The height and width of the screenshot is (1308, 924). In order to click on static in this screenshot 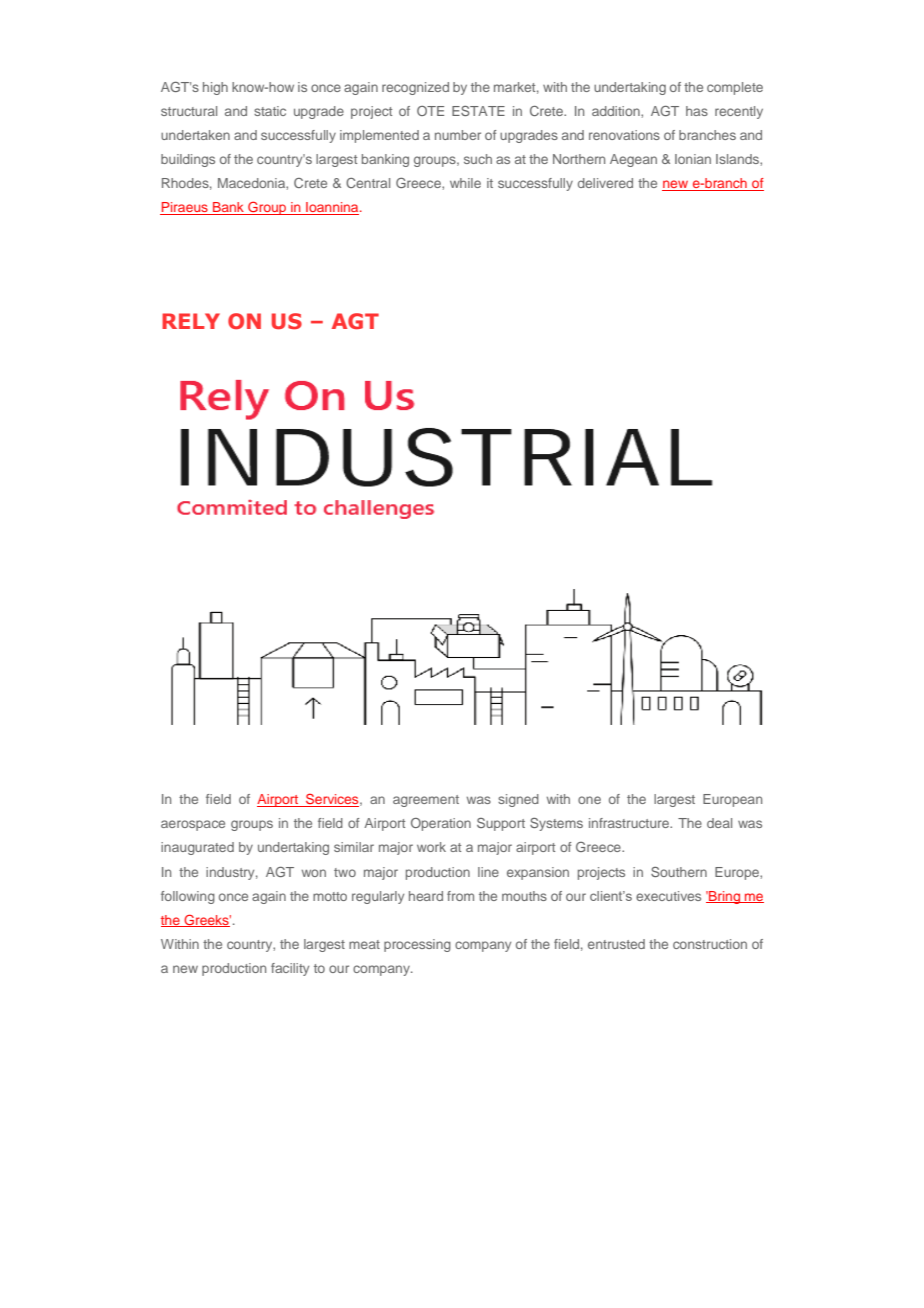, I will do `click(270, 111)`.
